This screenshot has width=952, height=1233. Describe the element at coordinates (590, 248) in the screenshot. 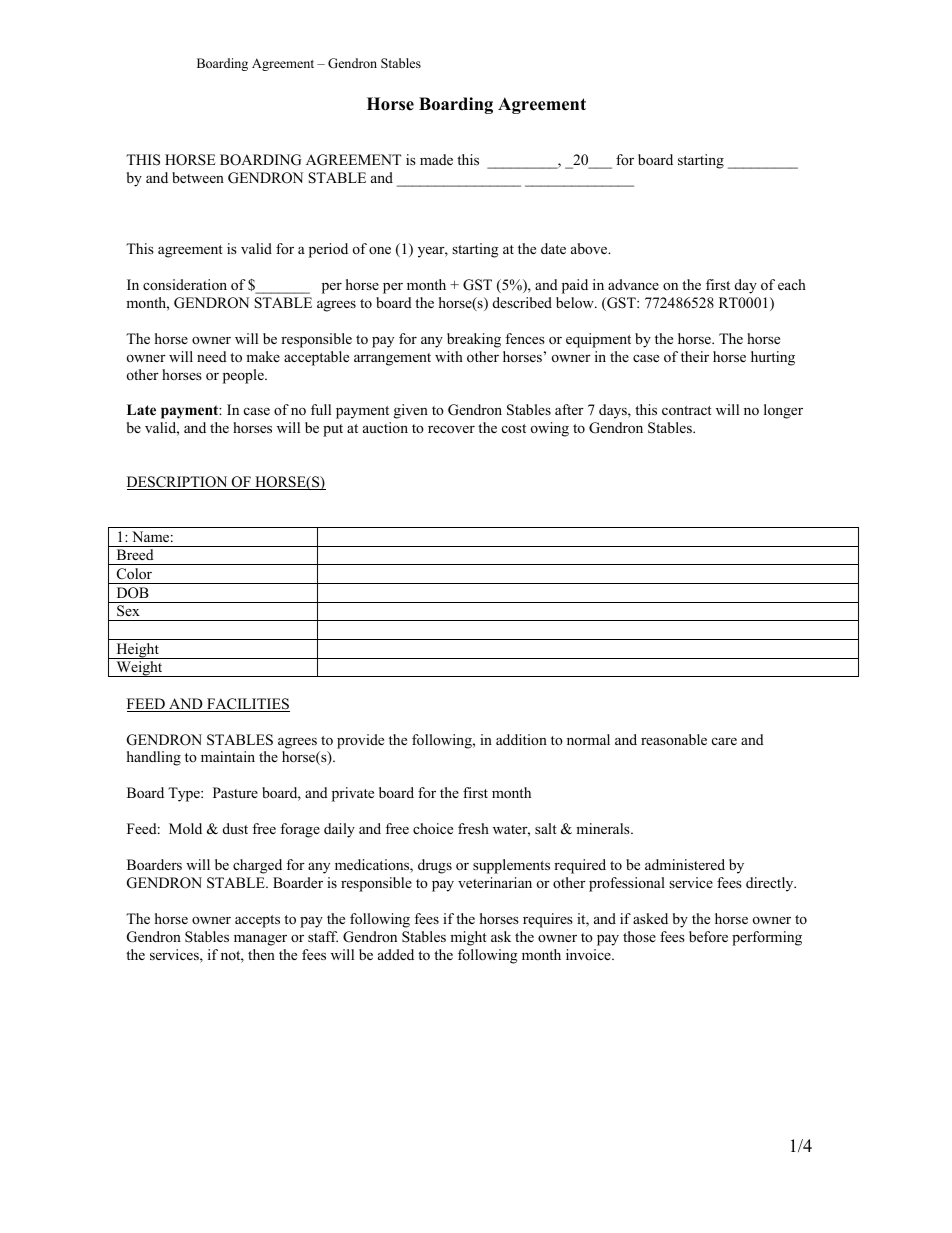

I see `above` at that location.
